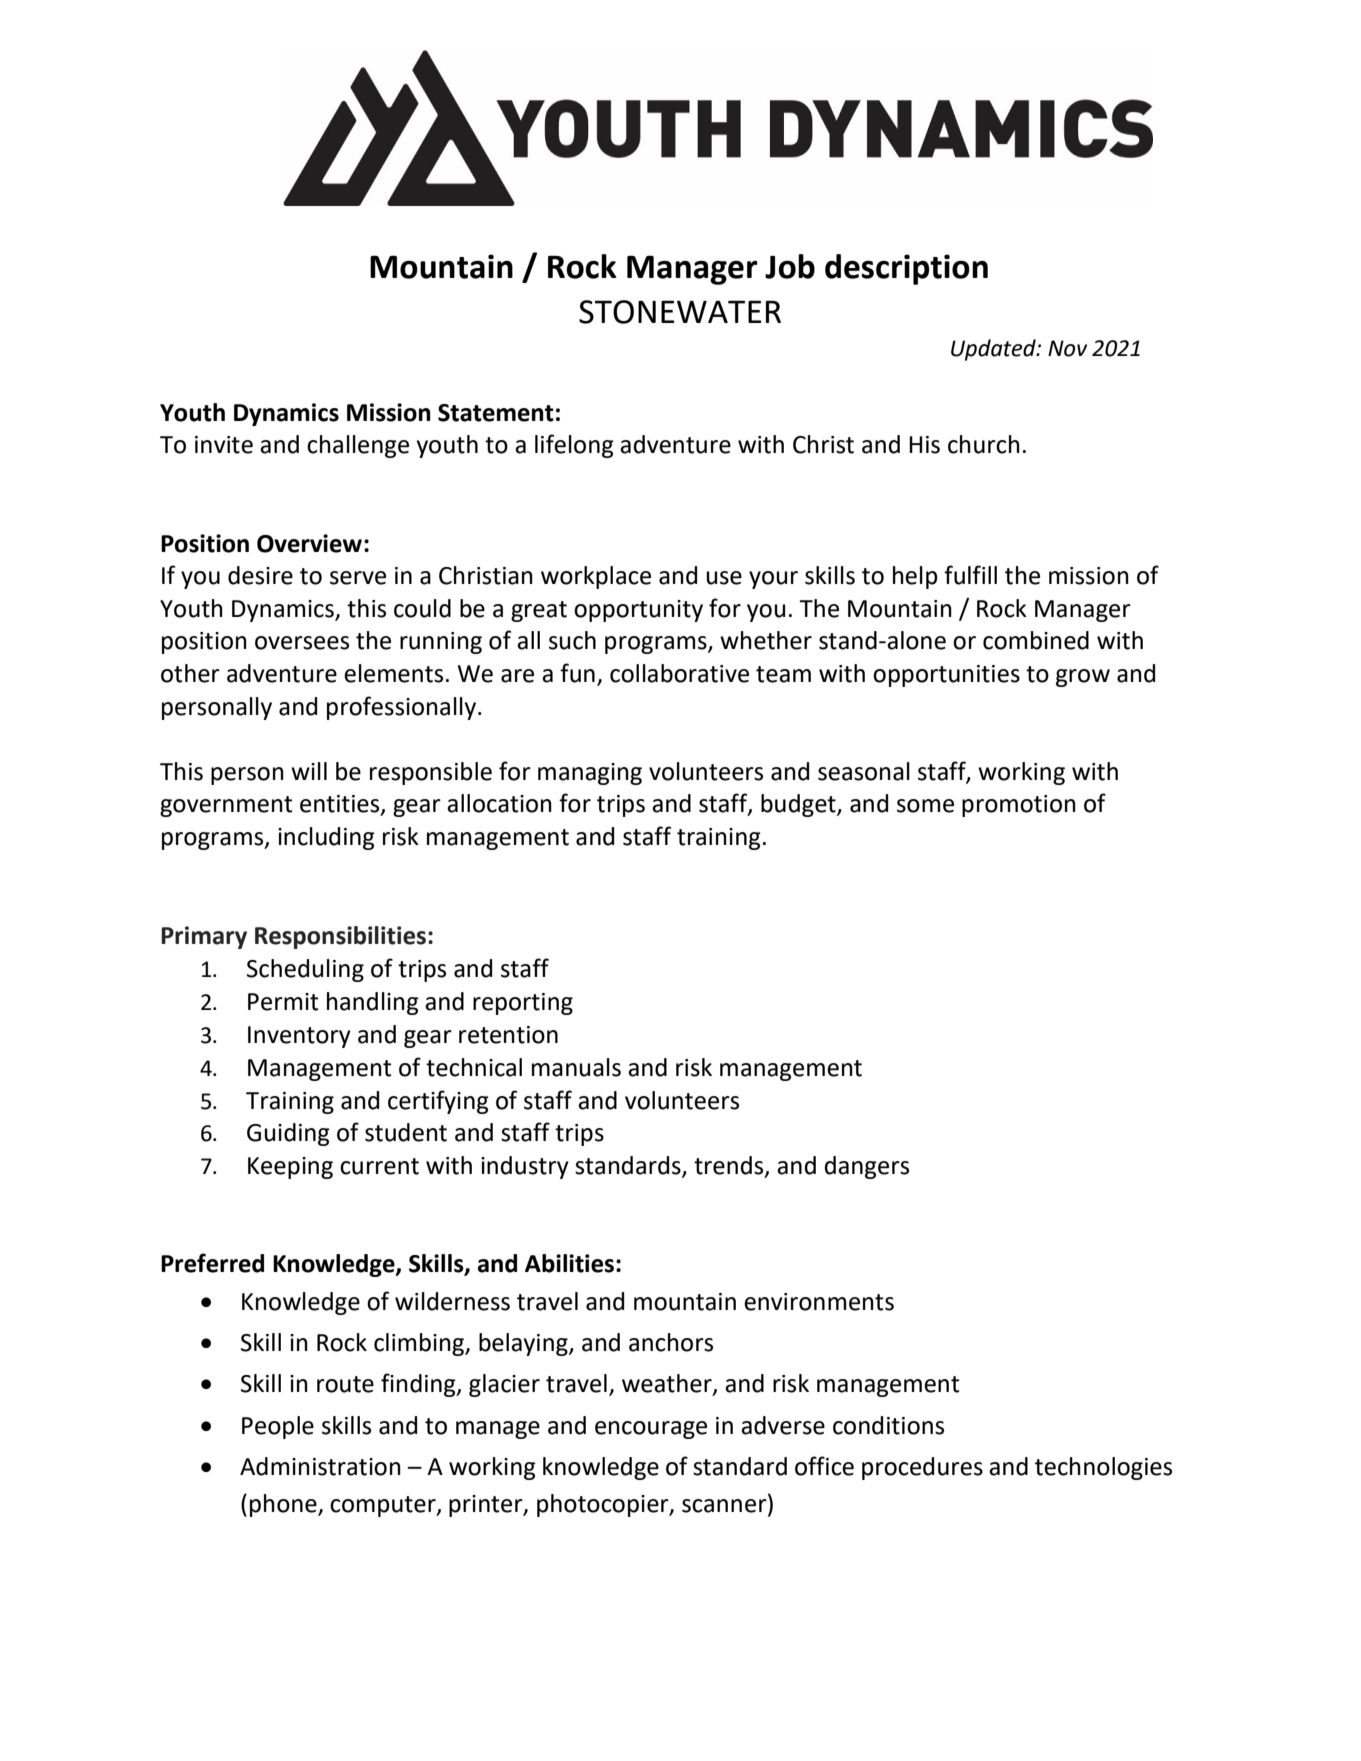 This screenshot has width=1361, height=1761. I want to click on procedures, so click(922, 1468).
